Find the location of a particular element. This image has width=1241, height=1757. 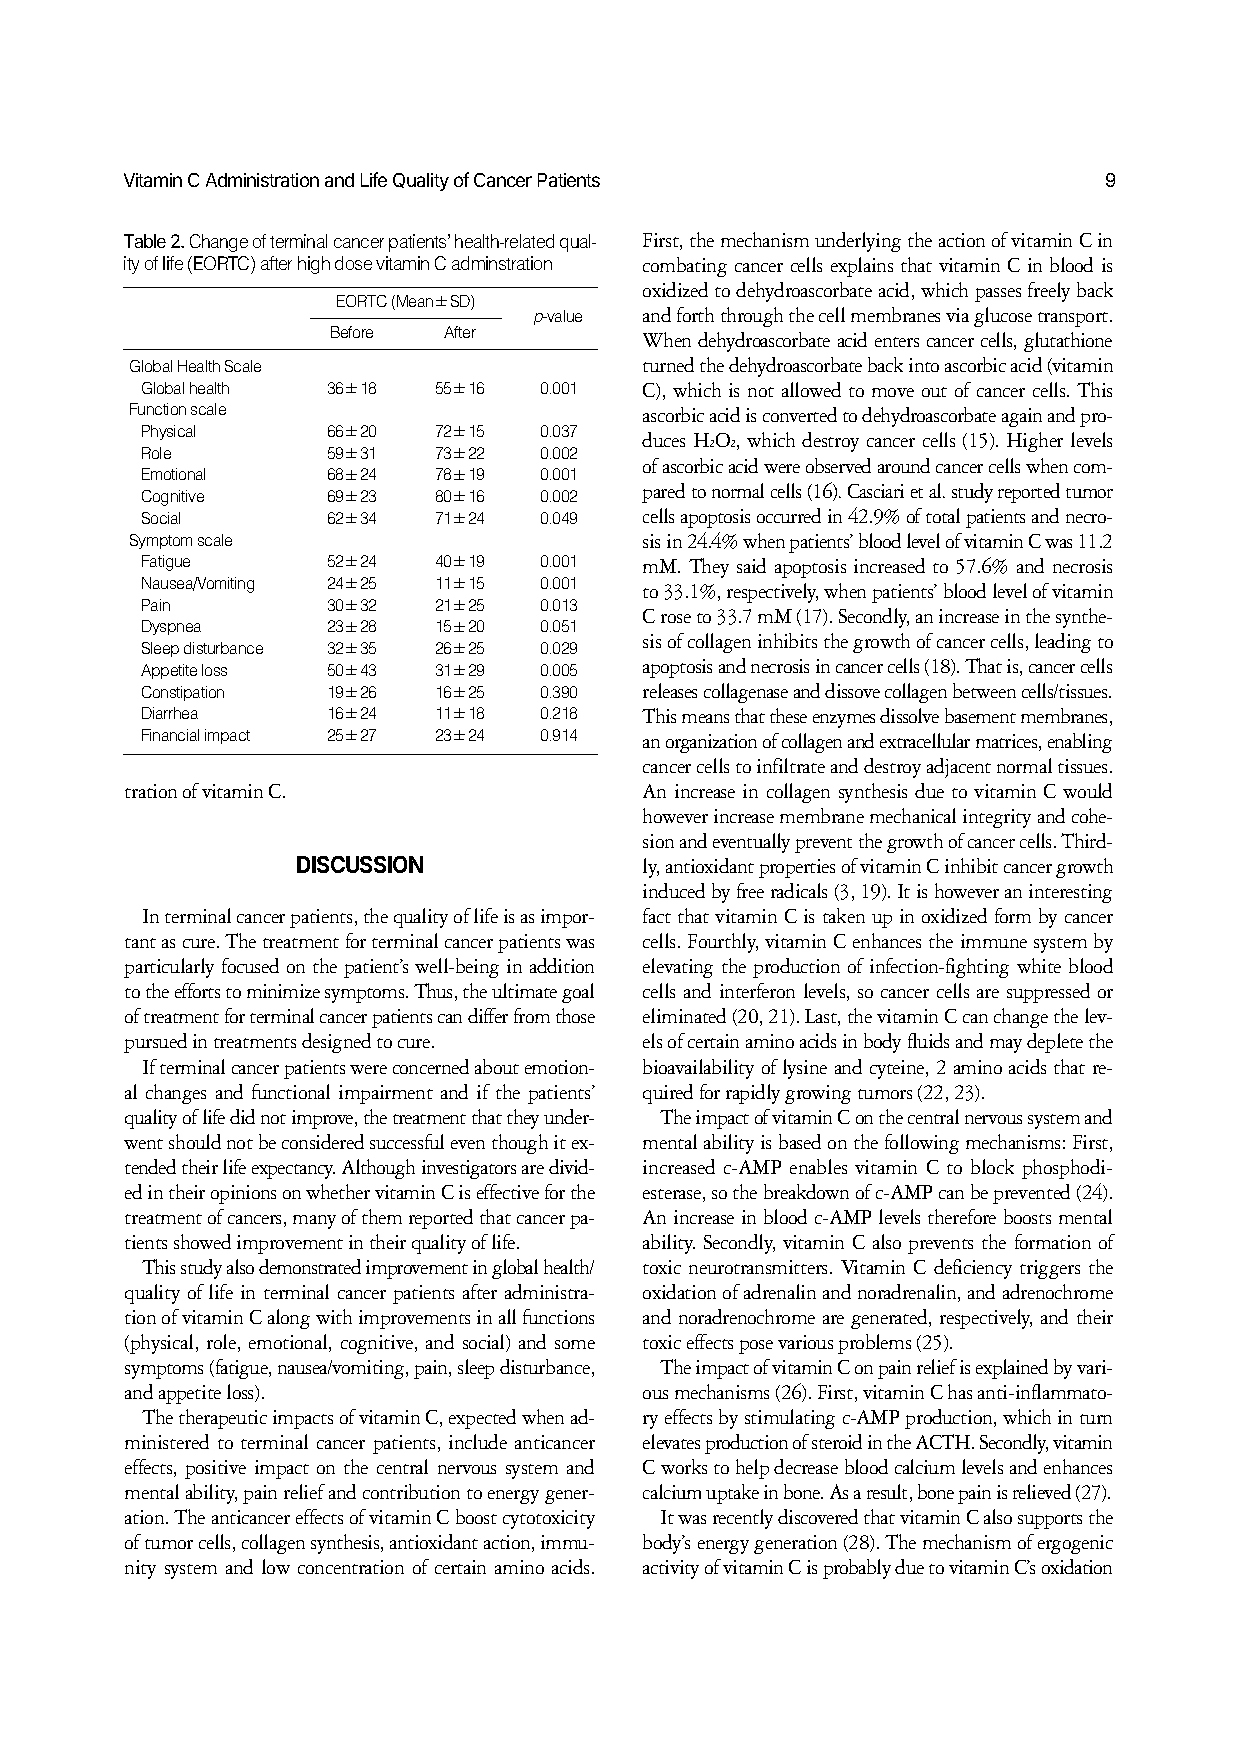

leading is located at coordinates (1063, 643).
